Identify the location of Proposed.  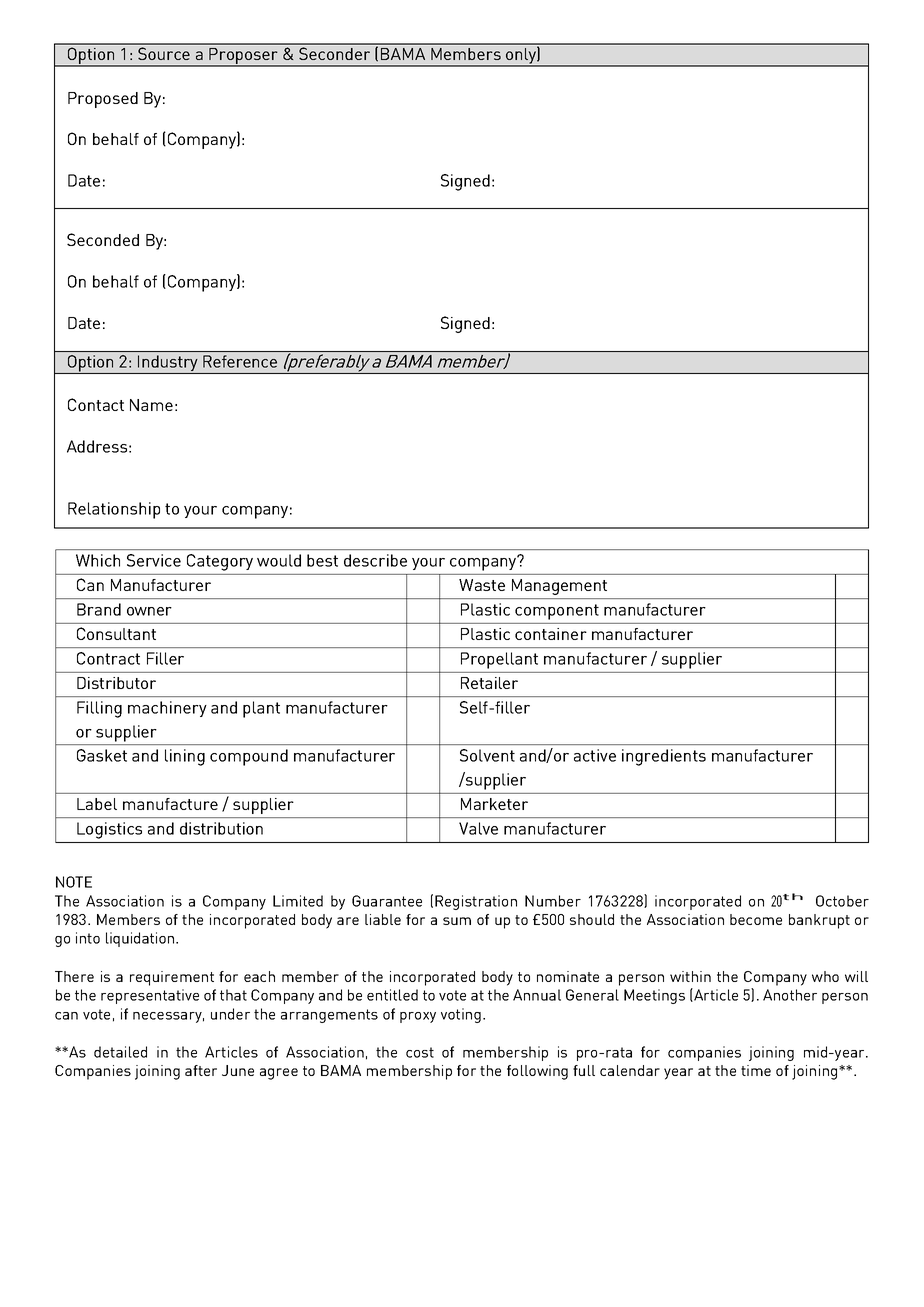
(103, 100).
